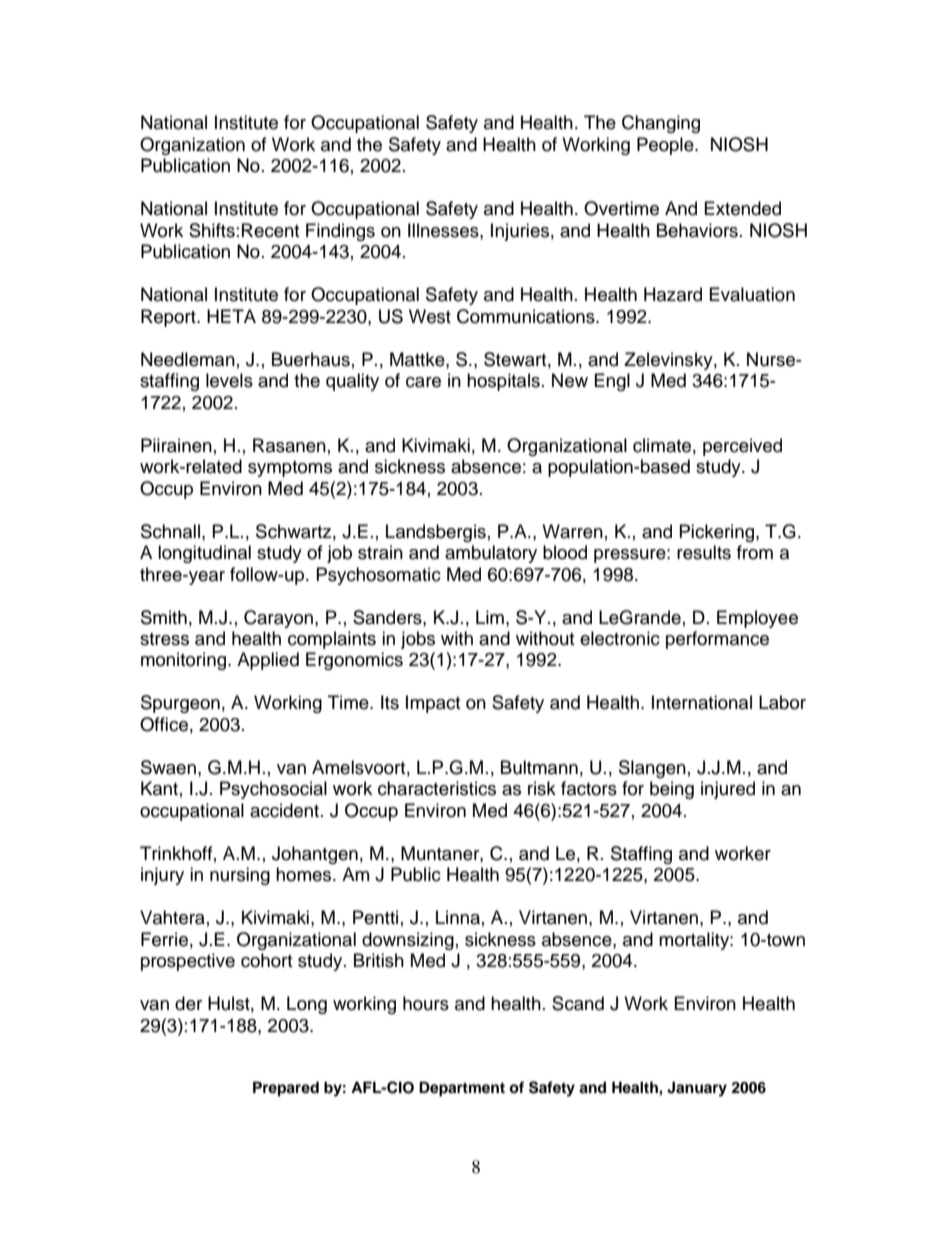  What do you see at coordinates (437, 788) in the document?
I see `characteristics` at bounding box center [437, 788].
